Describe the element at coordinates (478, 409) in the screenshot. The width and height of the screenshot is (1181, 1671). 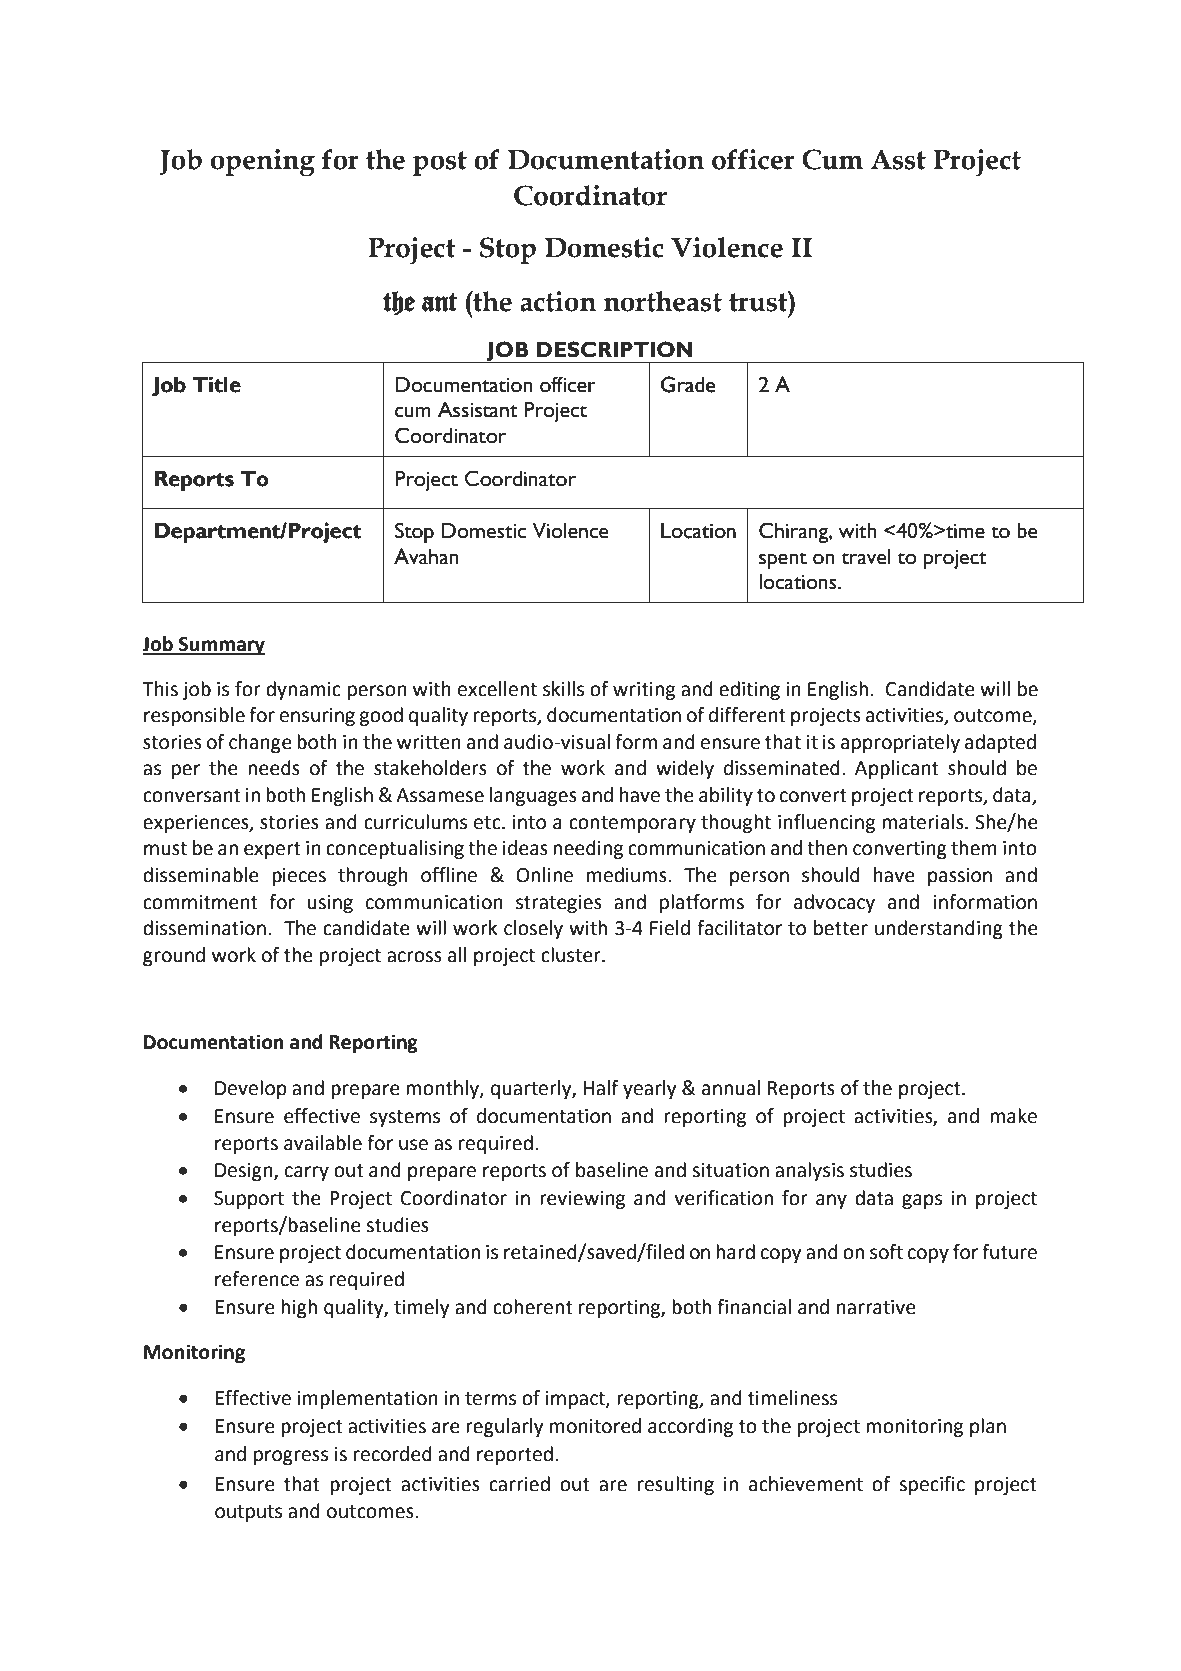
I see `Assistant` at that location.
